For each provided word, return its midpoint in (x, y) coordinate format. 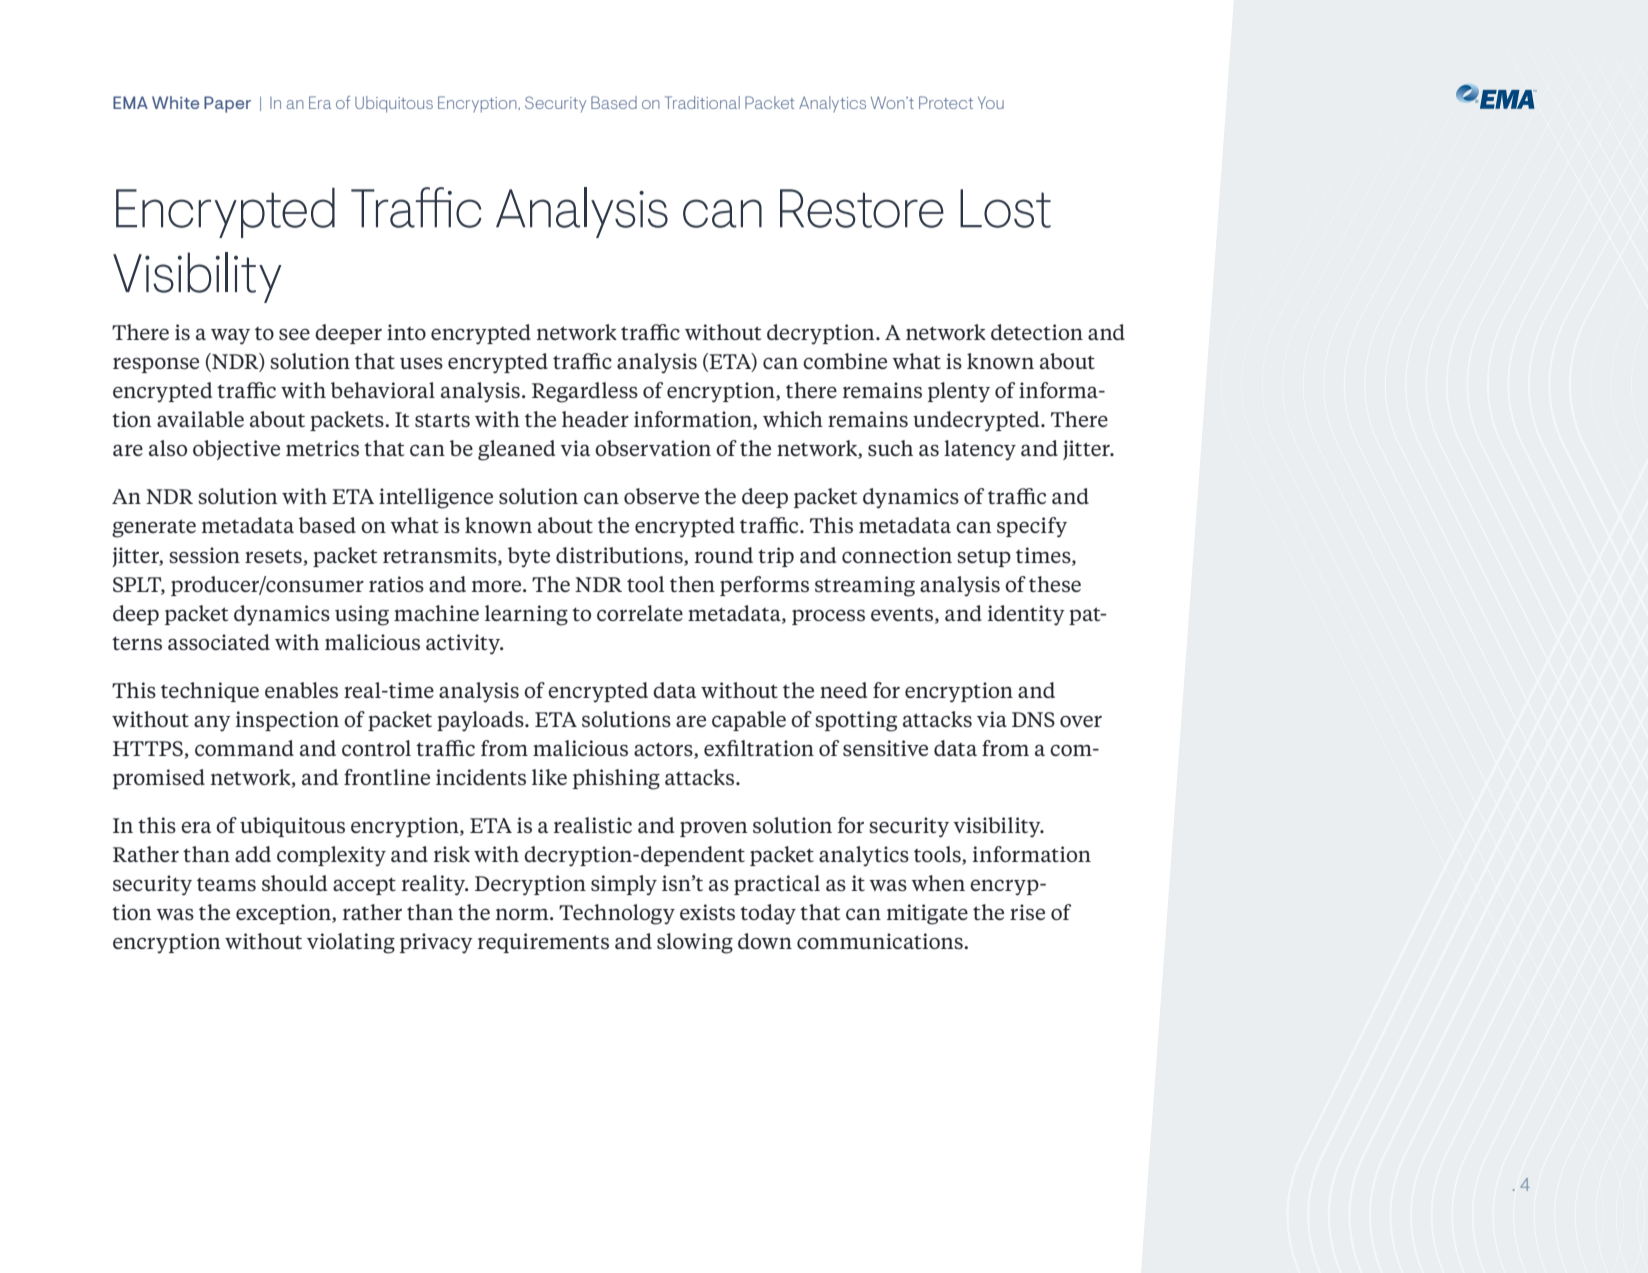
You (991, 103)
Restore (862, 208)
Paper (227, 104)
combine (845, 361)
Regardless (585, 392)
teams (226, 884)
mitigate (927, 914)
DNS (1033, 719)
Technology (617, 914)
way (230, 337)
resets (273, 556)
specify (1032, 527)
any (212, 723)
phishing (616, 779)
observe (661, 496)
